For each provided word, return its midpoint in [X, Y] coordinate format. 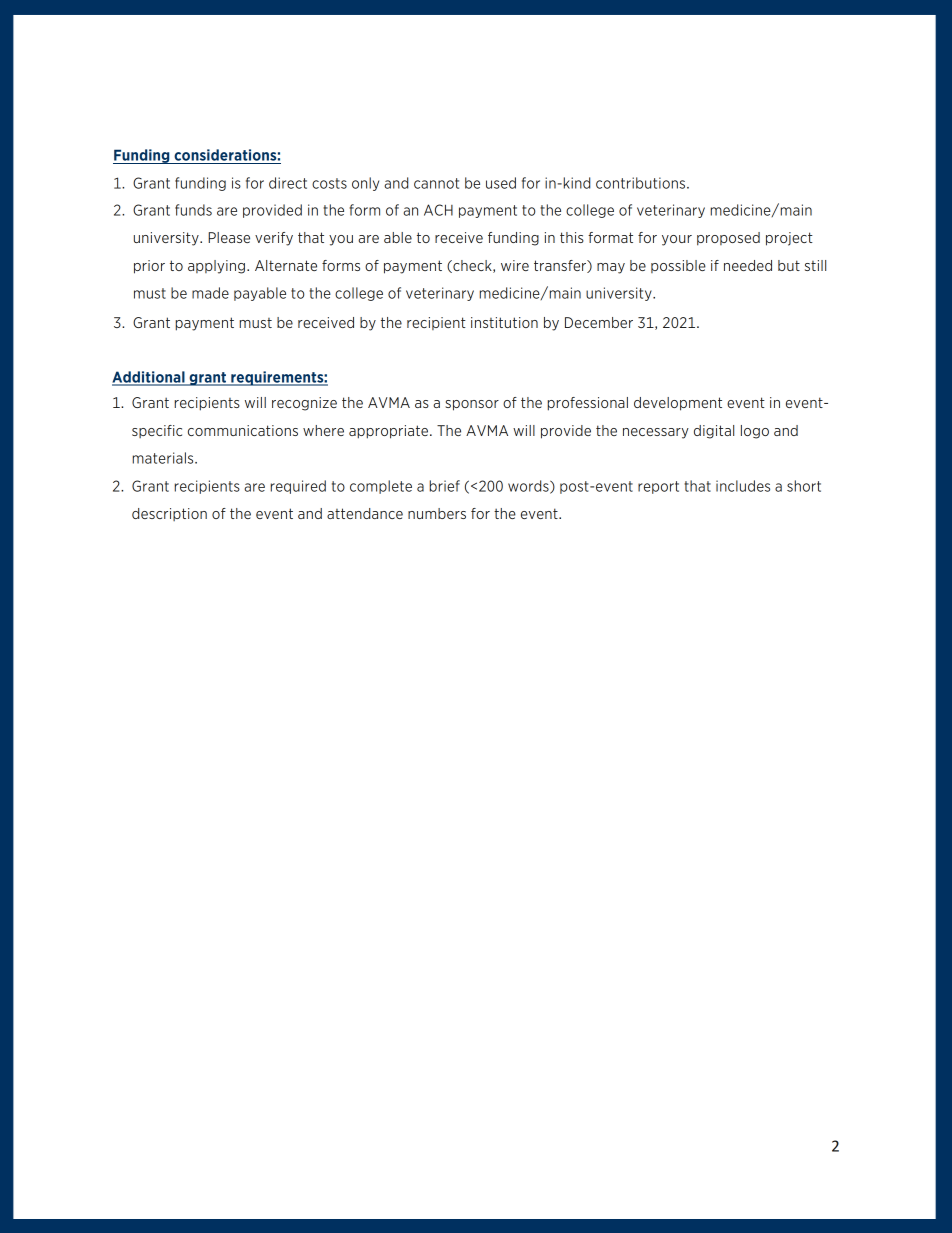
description [169, 514]
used [501, 183]
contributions [640, 183]
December [599, 322]
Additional [149, 378]
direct [288, 183]
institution [504, 322]
